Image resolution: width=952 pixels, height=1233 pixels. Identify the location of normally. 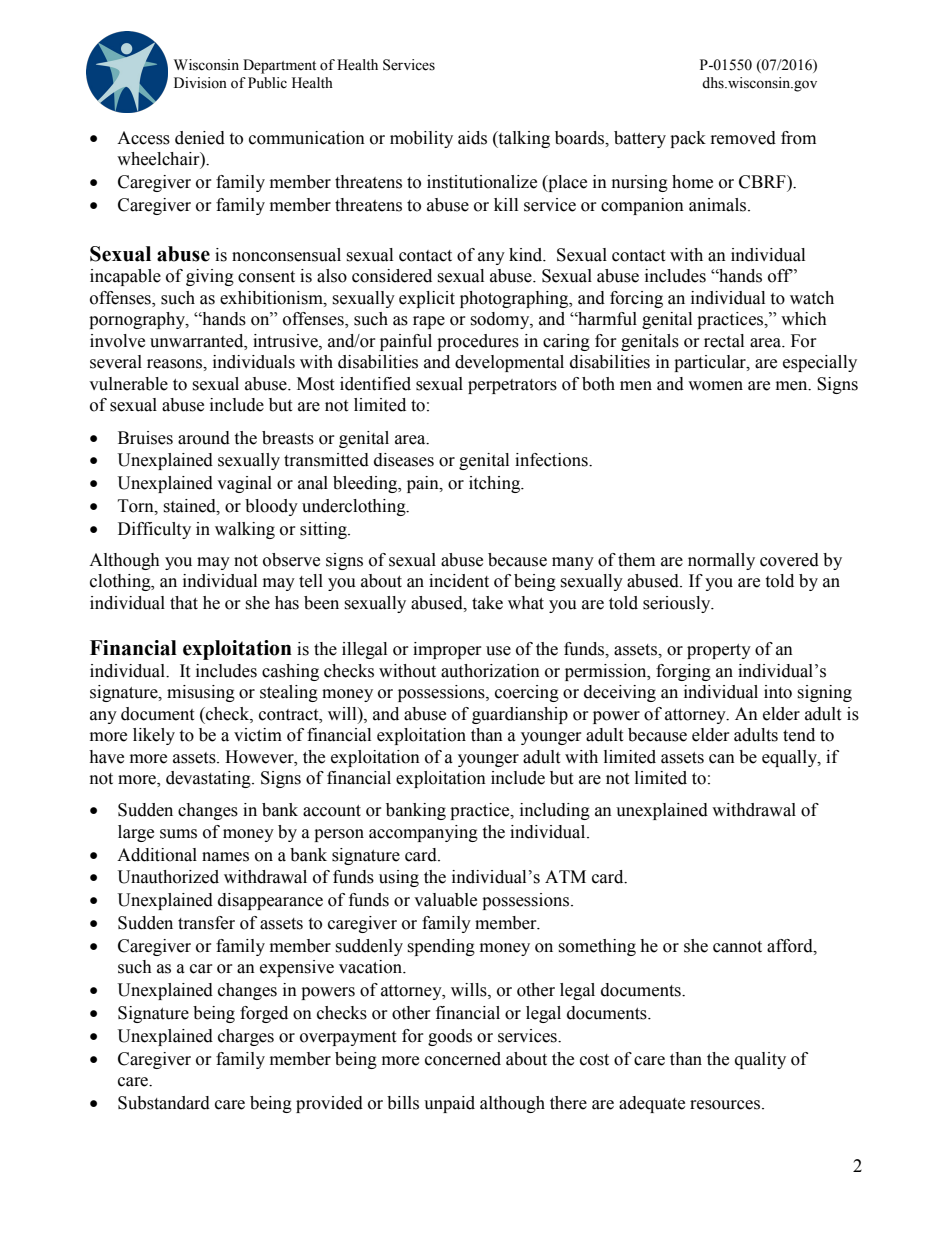
(721, 561).
